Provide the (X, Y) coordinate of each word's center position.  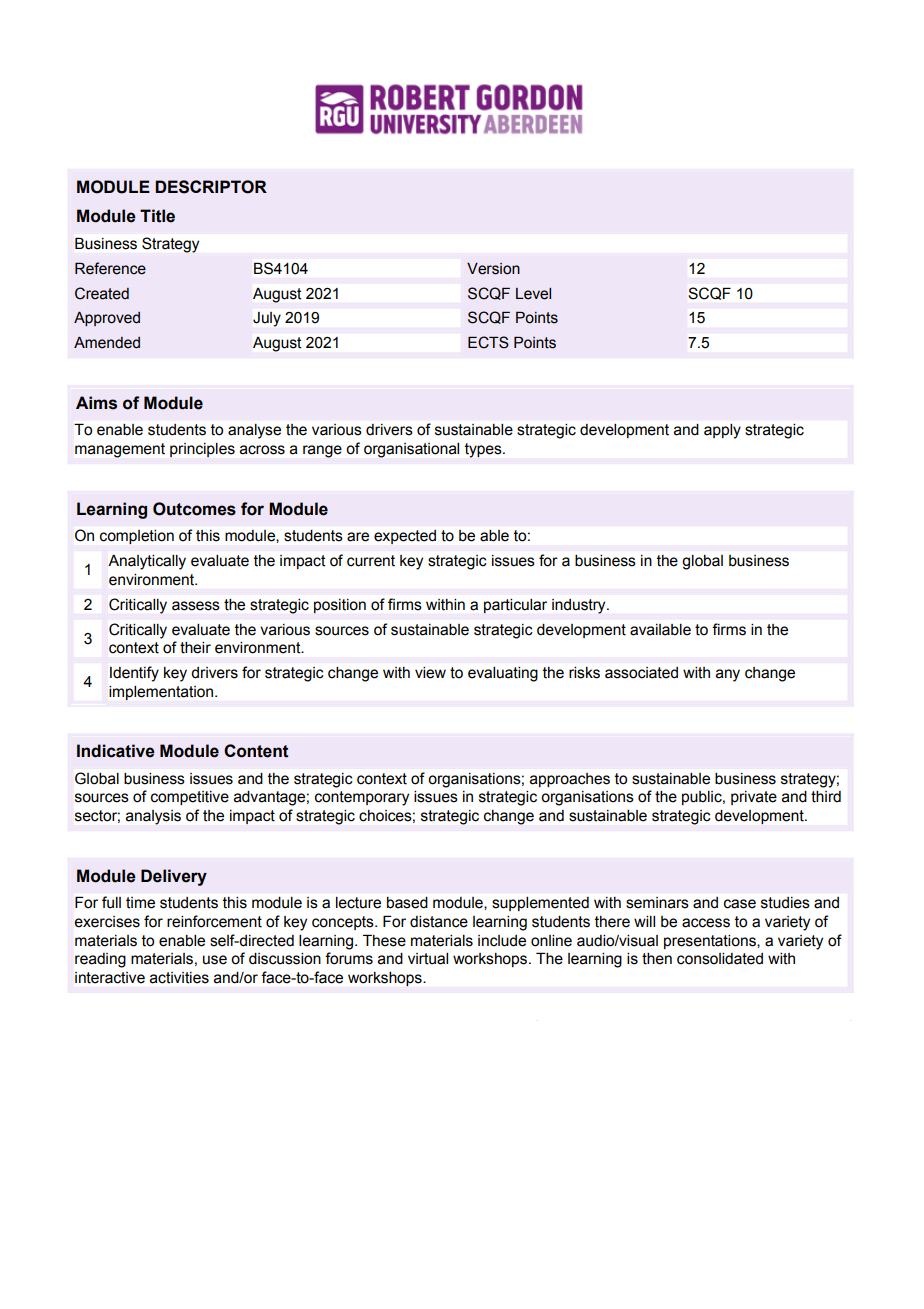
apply (722, 431)
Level (533, 294)
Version (493, 269)
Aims (96, 403)
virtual (428, 959)
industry (580, 606)
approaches (570, 780)
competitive (190, 798)
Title (157, 216)
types (484, 450)
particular (515, 606)
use (215, 960)
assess (196, 606)
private (754, 798)
